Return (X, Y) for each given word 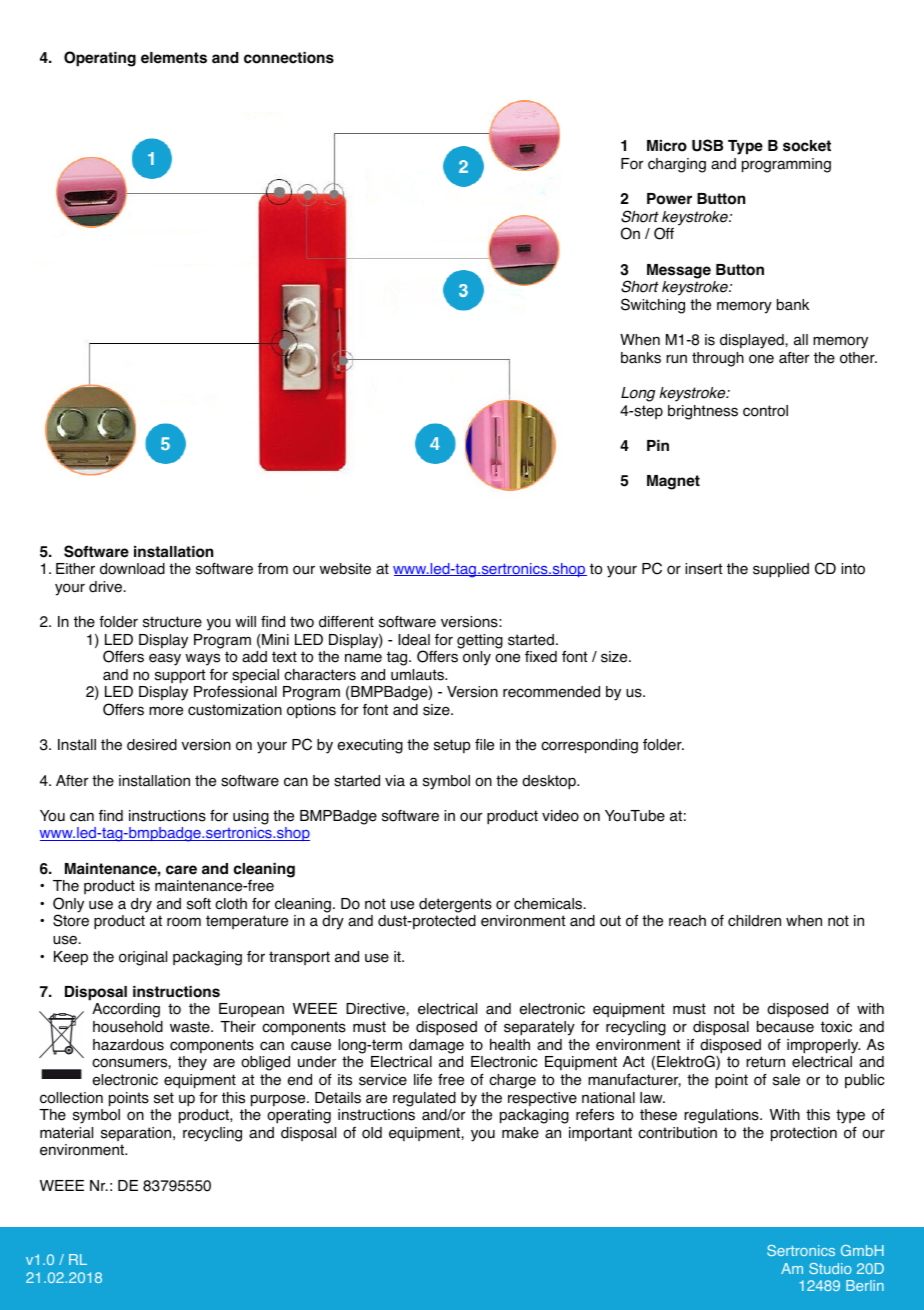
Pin (658, 445)
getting (480, 641)
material (66, 1133)
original (143, 958)
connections (289, 58)
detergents (455, 905)
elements (174, 58)
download (132, 569)
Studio (830, 1268)
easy (165, 659)
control (765, 411)
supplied (781, 570)
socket (807, 146)
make (520, 1133)
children (754, 921)
